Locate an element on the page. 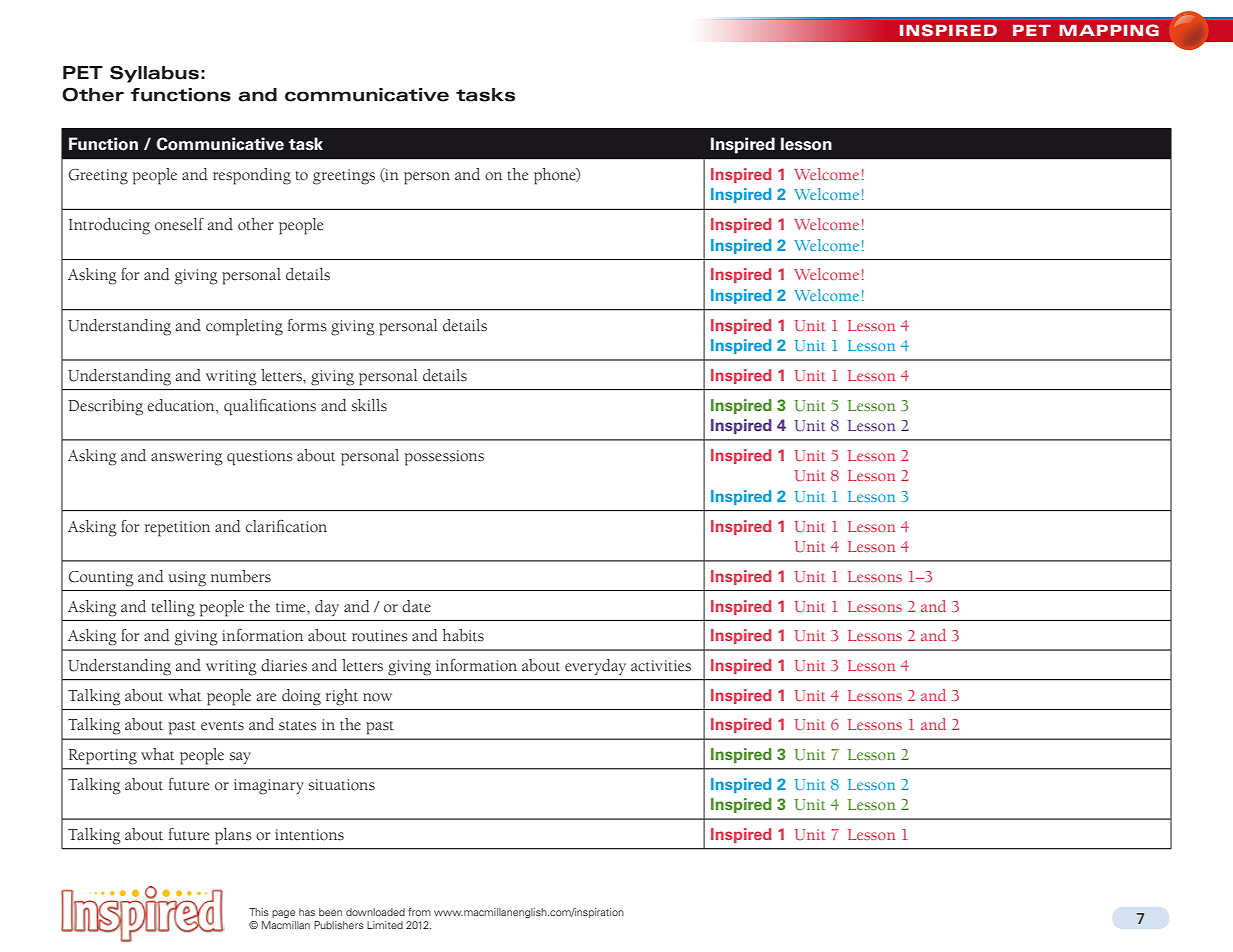 This document has height=952, width=1233. from is located at coordinates (419, 912).
